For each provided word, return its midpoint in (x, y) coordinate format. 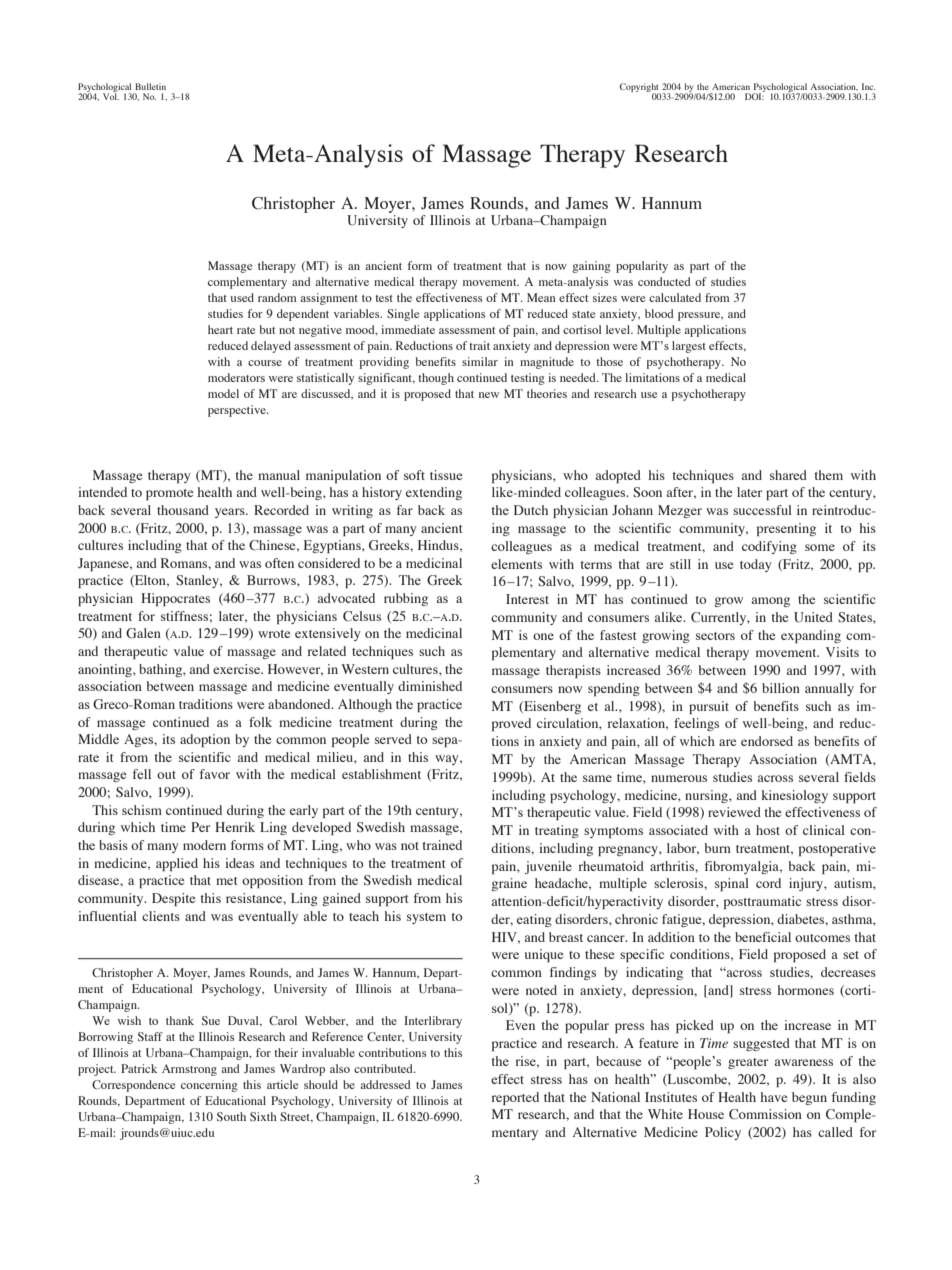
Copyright (640, 89)
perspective (238, 411)
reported (515, 1098)
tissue (446, 475)
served (393, 739)
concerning (209, 1086)
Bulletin (150, 86)
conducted (664, 281)
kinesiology (794, 796)
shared (788, 475)
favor (215, 774)
